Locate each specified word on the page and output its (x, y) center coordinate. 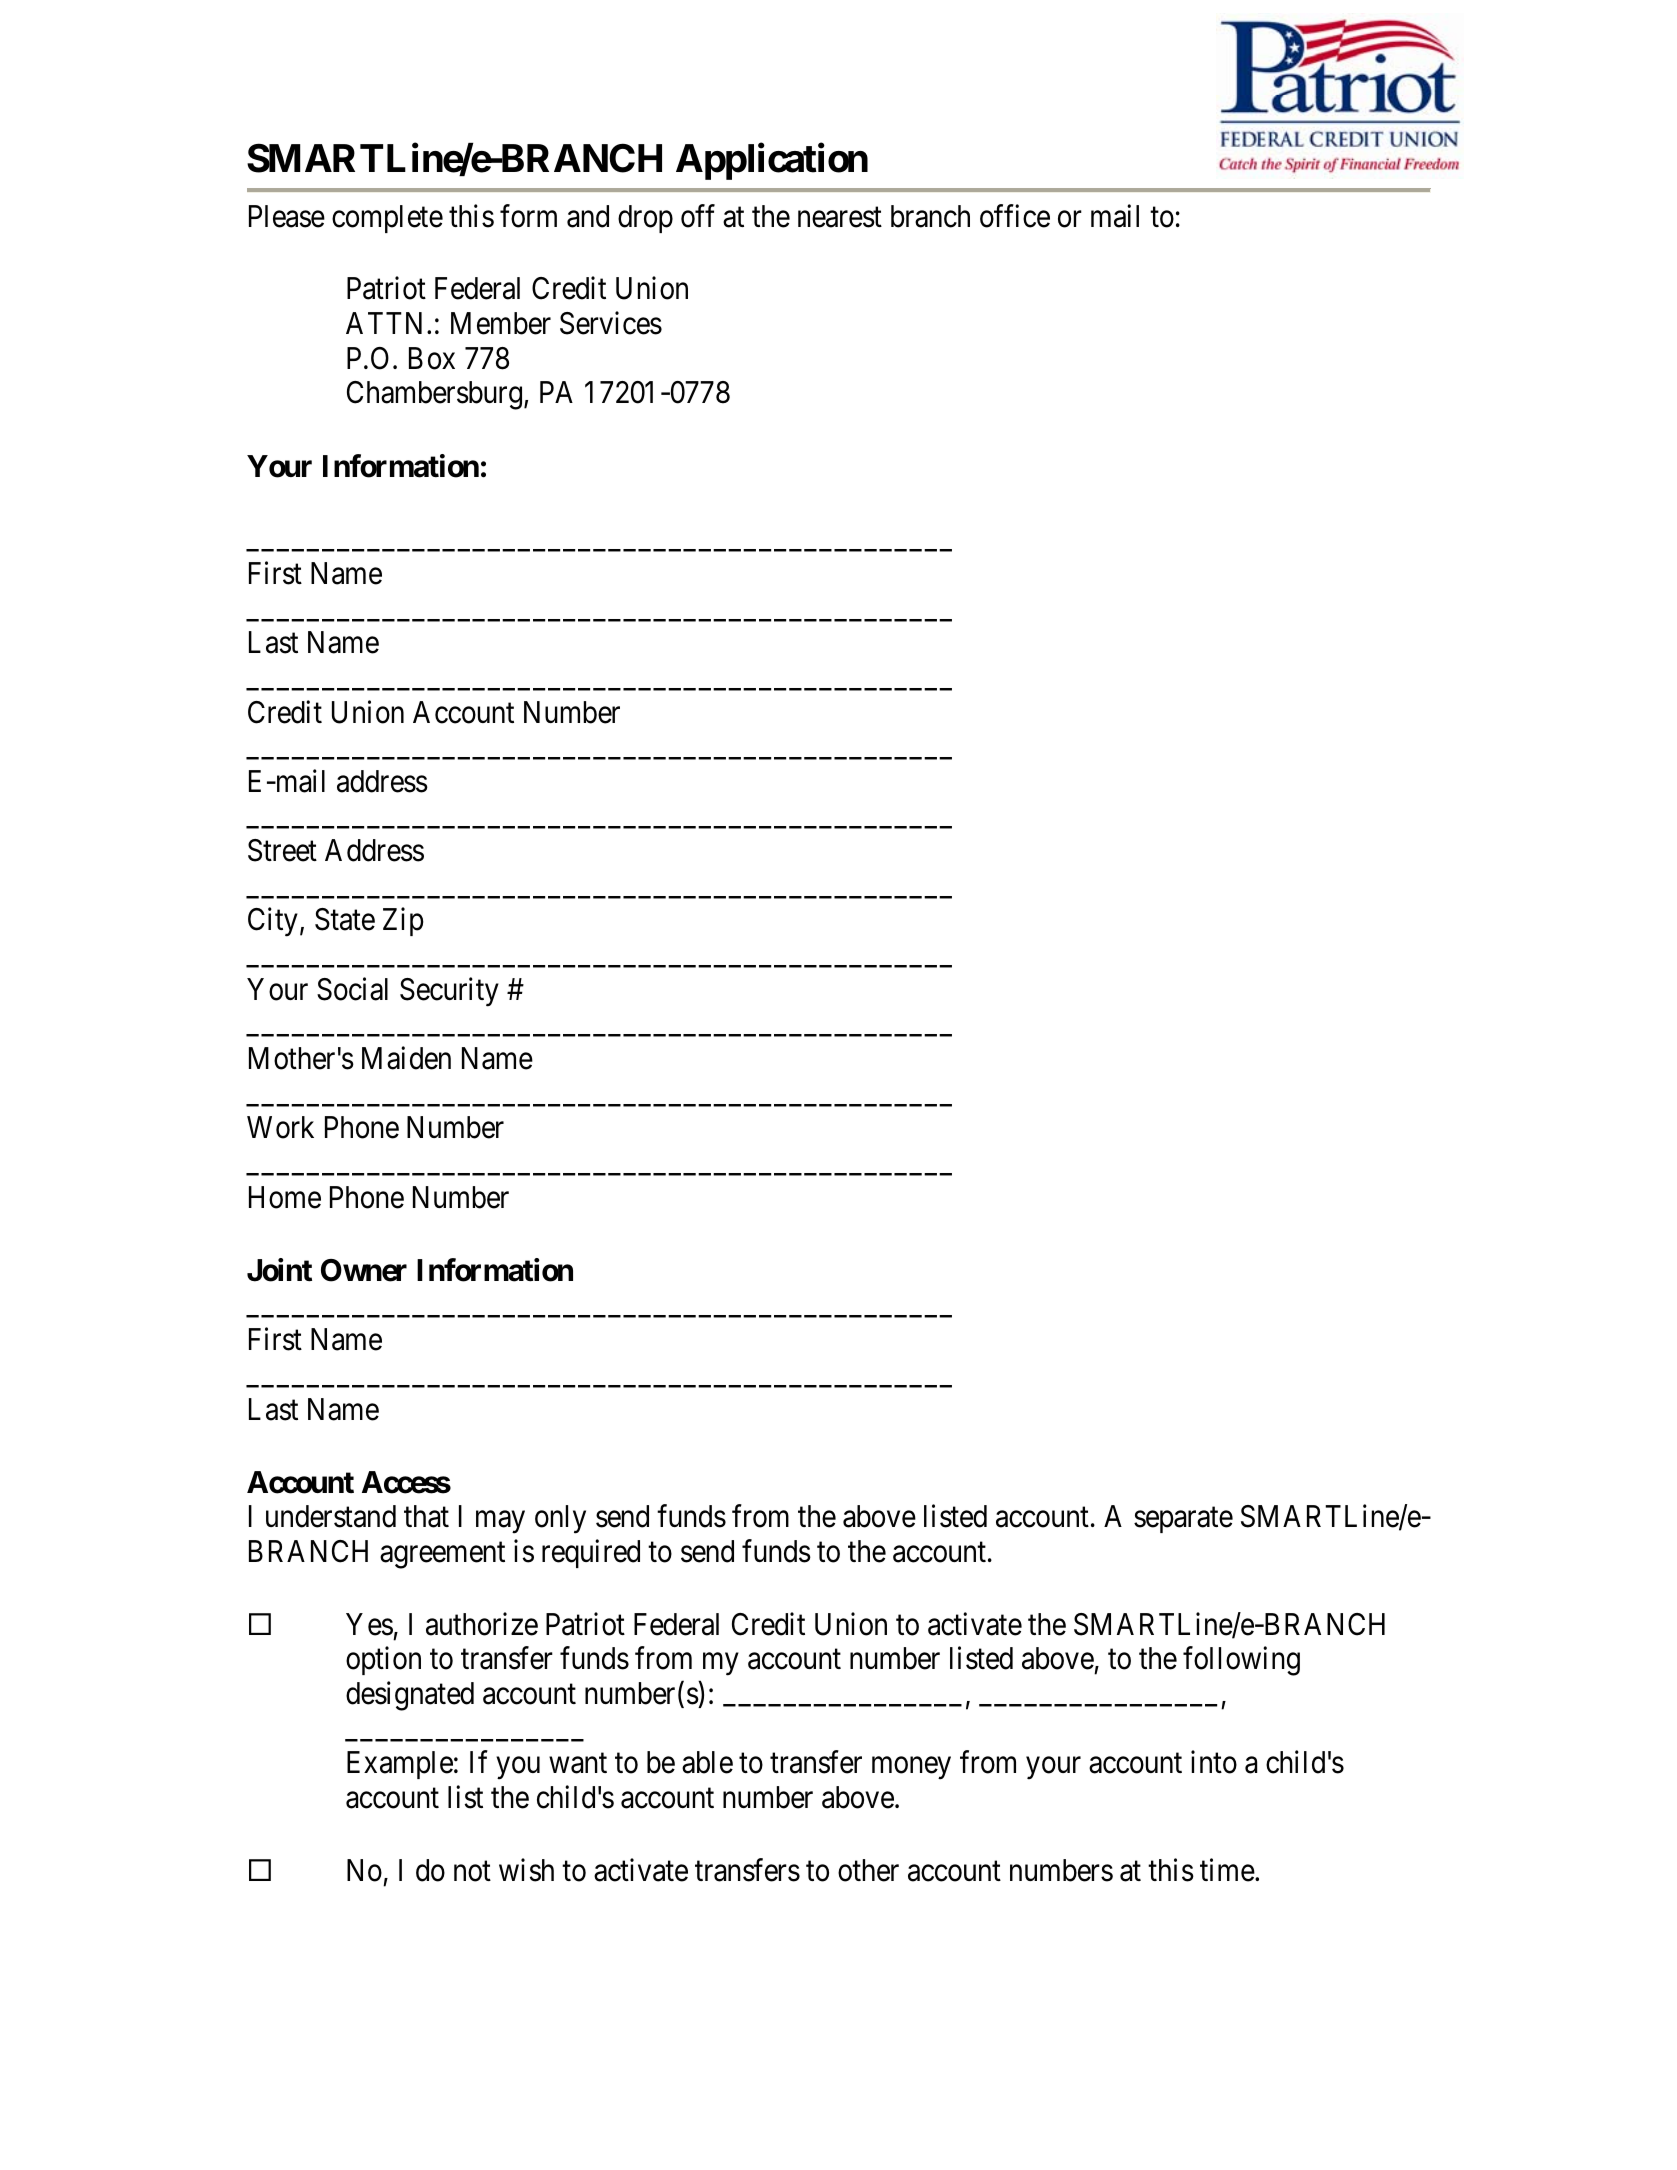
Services (611, 323)
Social (352, 989)
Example (400, 1765)
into (1214, 1762)
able (707, 1762)
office (1015, 216)
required (591, 1553)
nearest (840, 217)
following (1241, 1661)
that (426, 1516)
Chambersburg (434, 395)
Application (772, 162)
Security (449, 992)
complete (387, 219)
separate (1183, 1520)
